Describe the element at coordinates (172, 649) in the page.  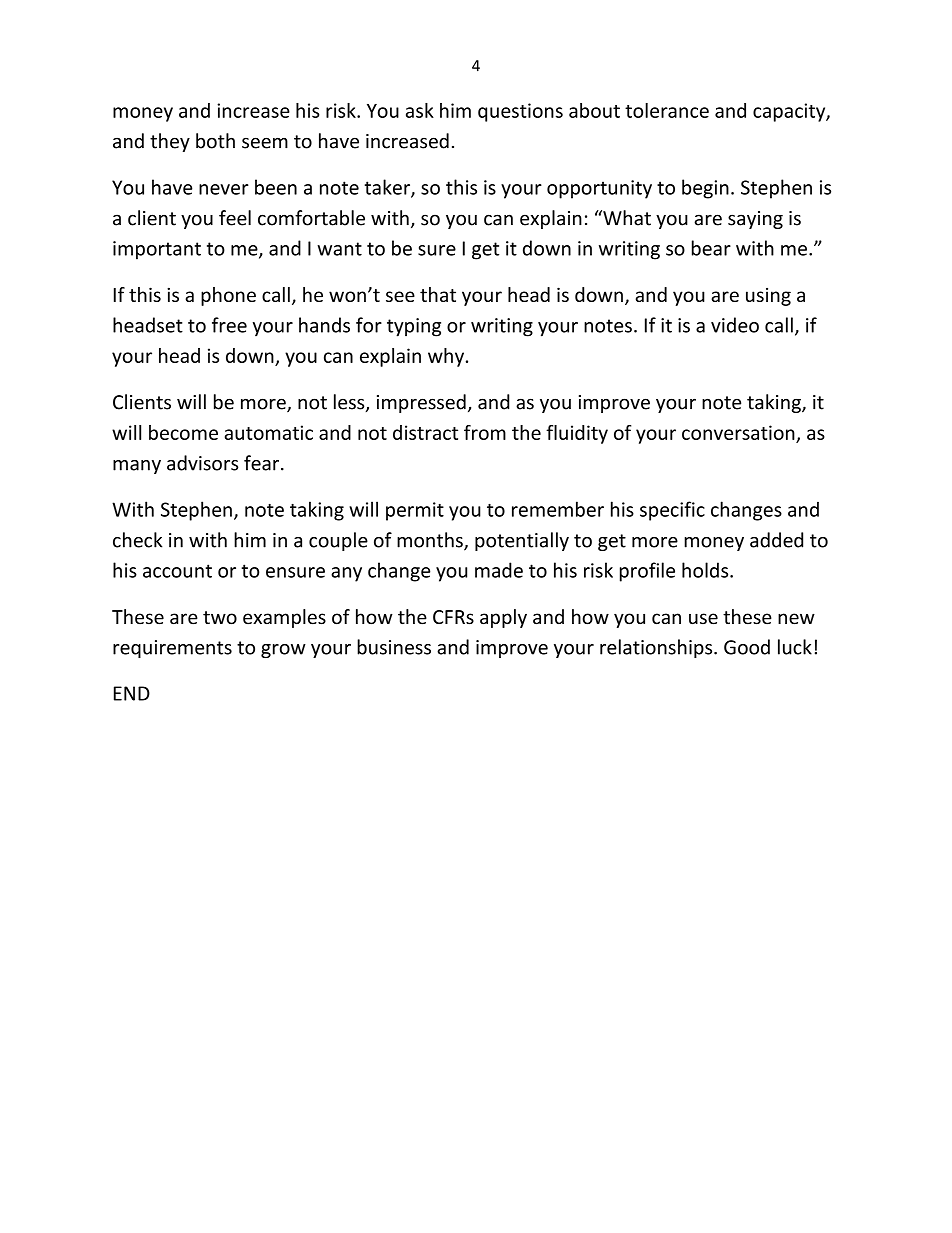
I see `requirements` at that location.
